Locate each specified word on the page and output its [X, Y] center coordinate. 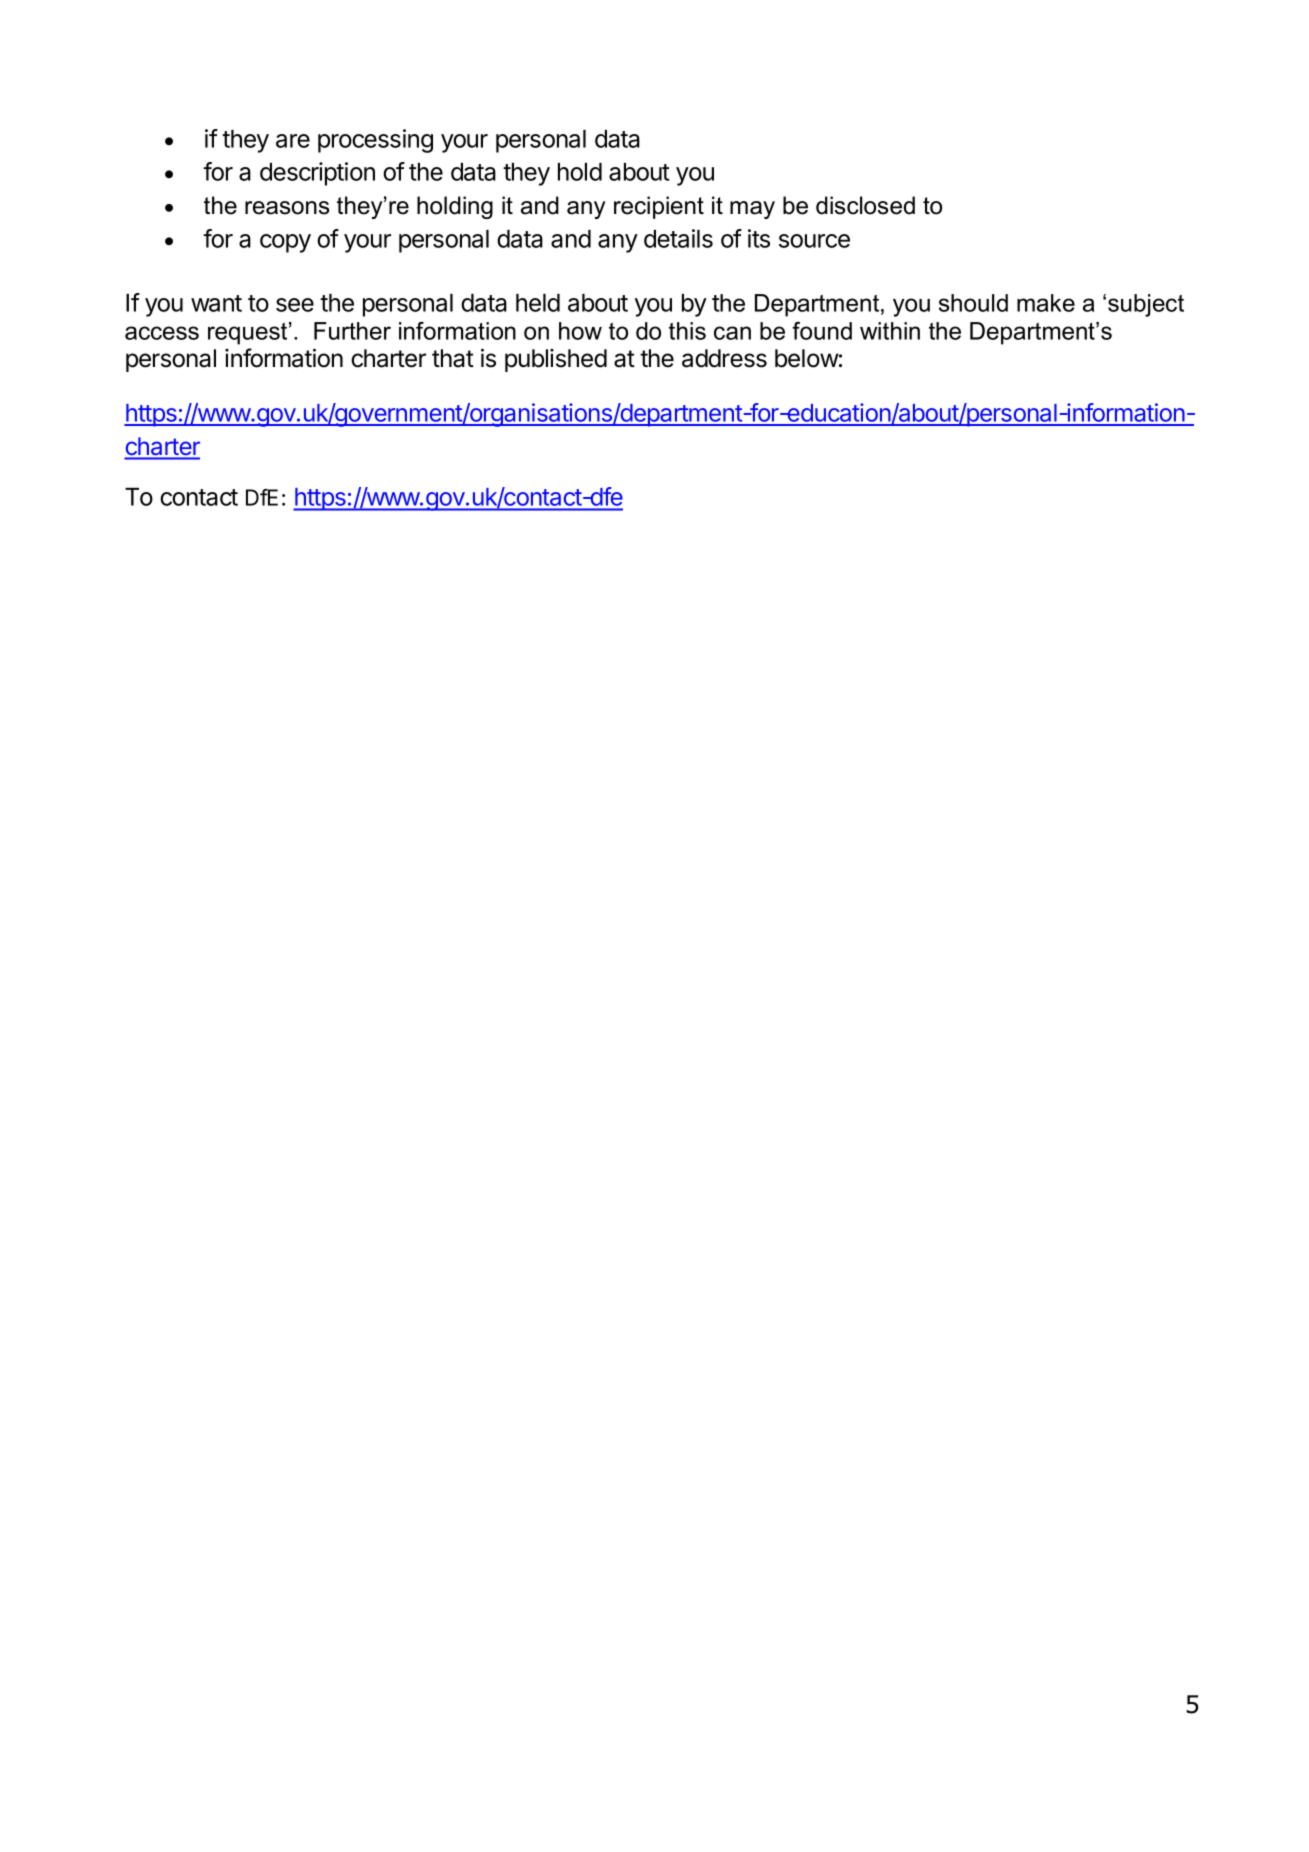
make [1046, 303]
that [453, 358]
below [807, 358]
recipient [659, 207]
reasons [287, 208]
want [216, 303]
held [538, 303]
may [752, 210]
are [293, 141]
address [724, 358]
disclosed [865, 205]
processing [375, 141]
